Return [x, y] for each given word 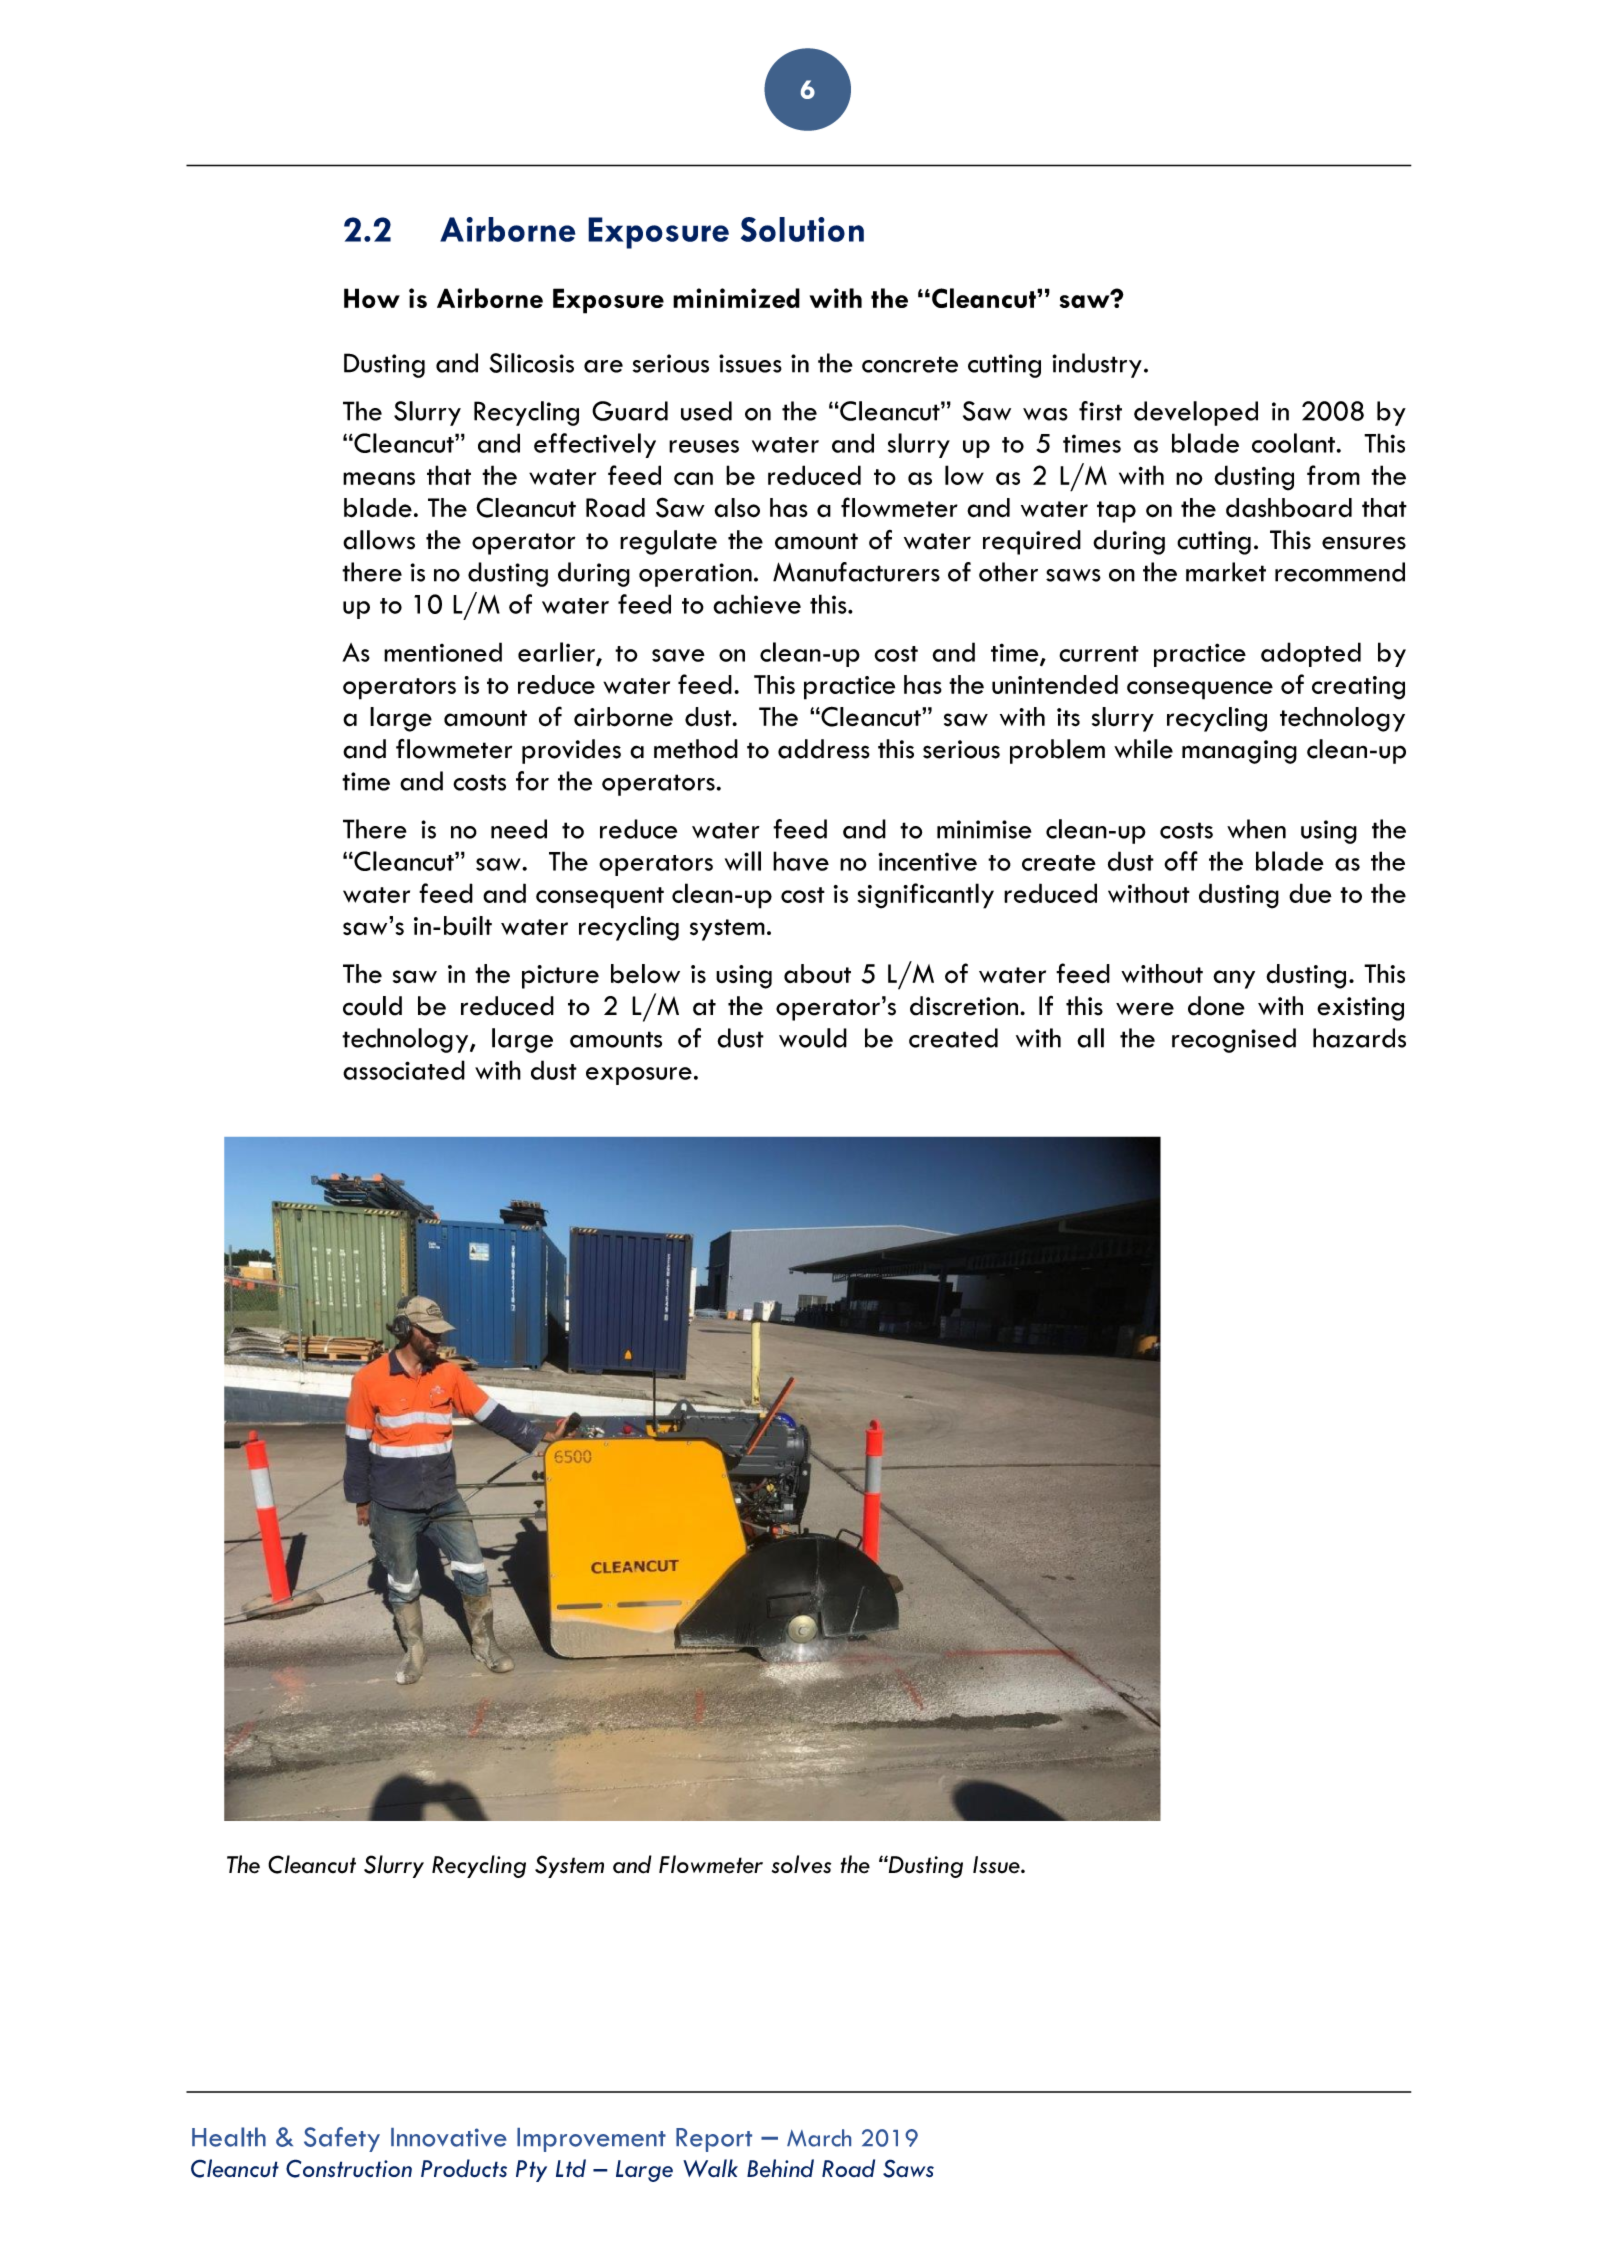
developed [1196, 413]
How [372, 298]
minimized [736, 298]
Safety [342, 2139]
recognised [1234, 1040]
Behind [780, 2168]
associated [404, 1070]
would [813, 1038]
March [819, 2138]
